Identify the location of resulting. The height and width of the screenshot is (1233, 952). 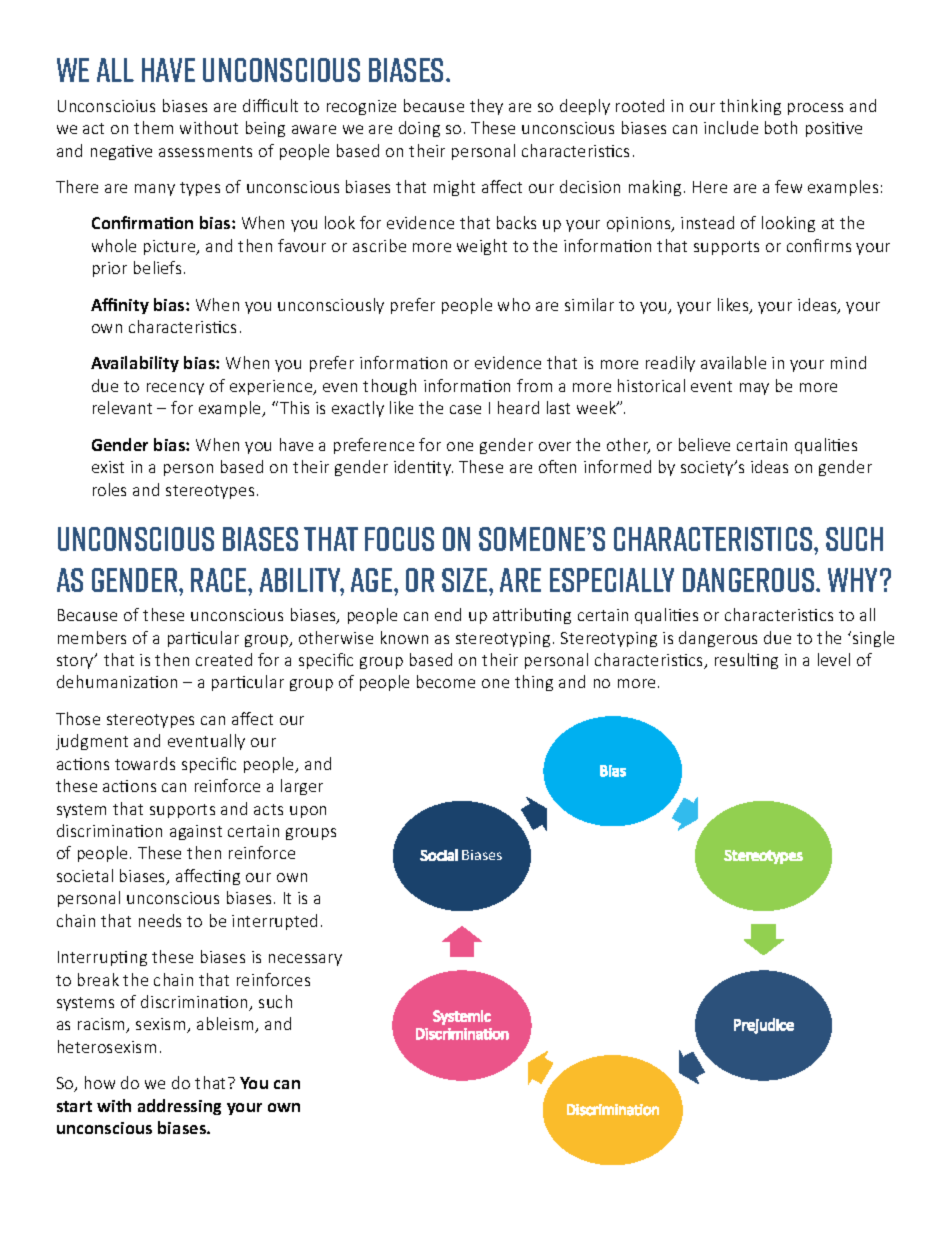
(746, 661).
